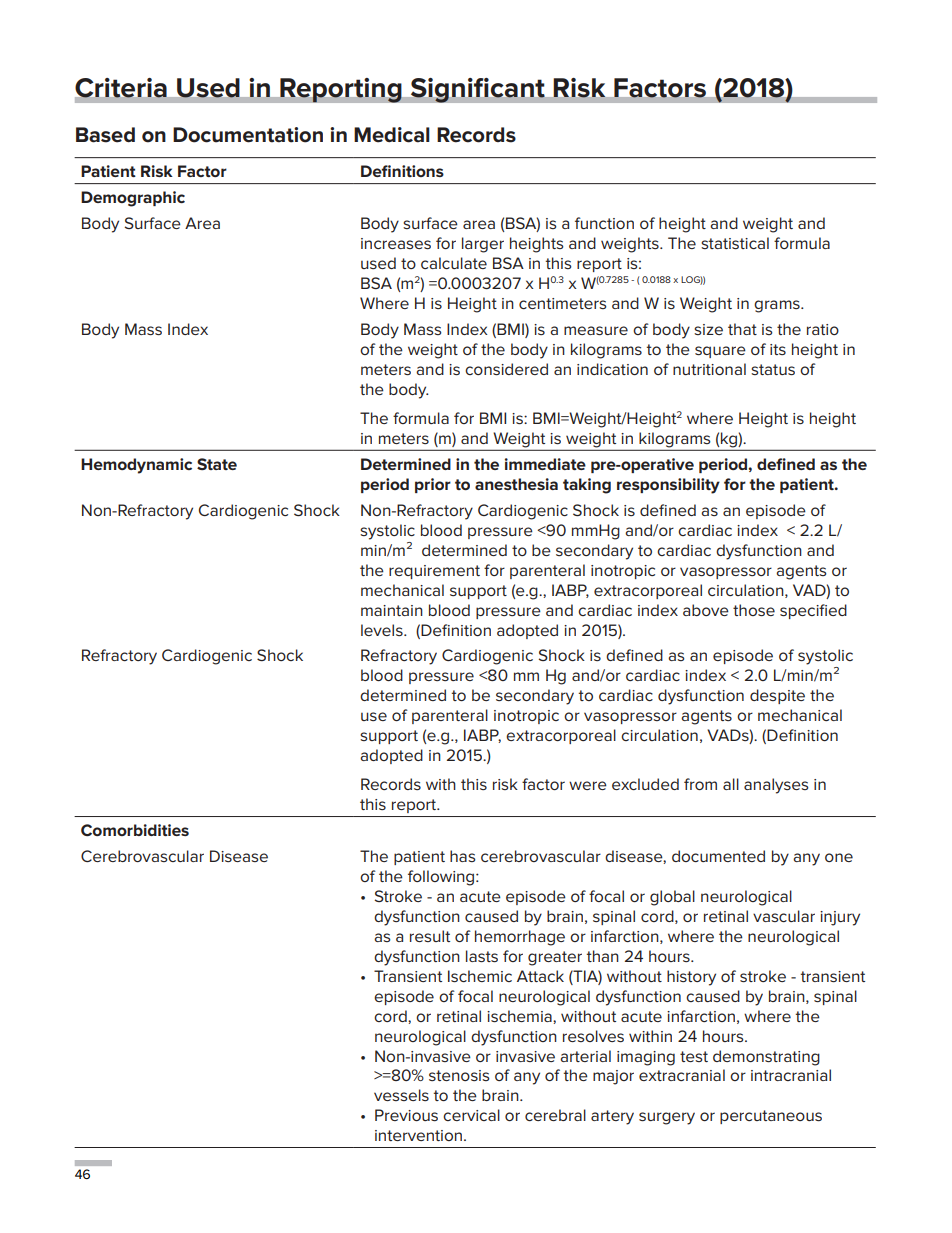  I want to click on status, so click(773, 369).
